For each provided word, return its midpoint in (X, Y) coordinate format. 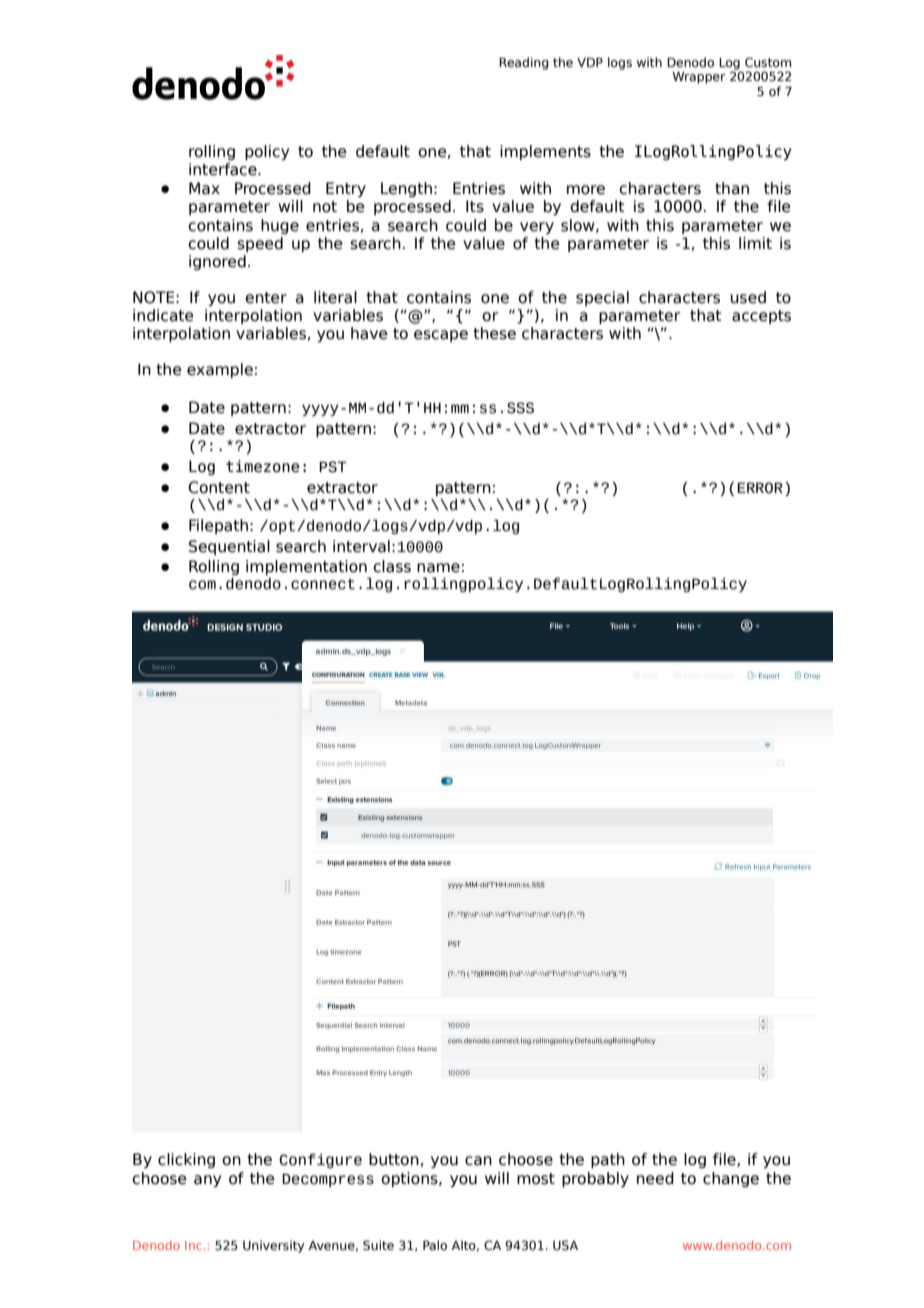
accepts (761, 317)
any (207, 1181)
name (438, 568)
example (220, 370)
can (478, 1161)
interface (224, 169)
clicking (186, 1160)
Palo (435, 1245)
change (731, 1179)
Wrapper (699, 78)
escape (441, 336)
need (655, 1178)
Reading (524, 63)
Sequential (229, 547)
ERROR (760, 488)
